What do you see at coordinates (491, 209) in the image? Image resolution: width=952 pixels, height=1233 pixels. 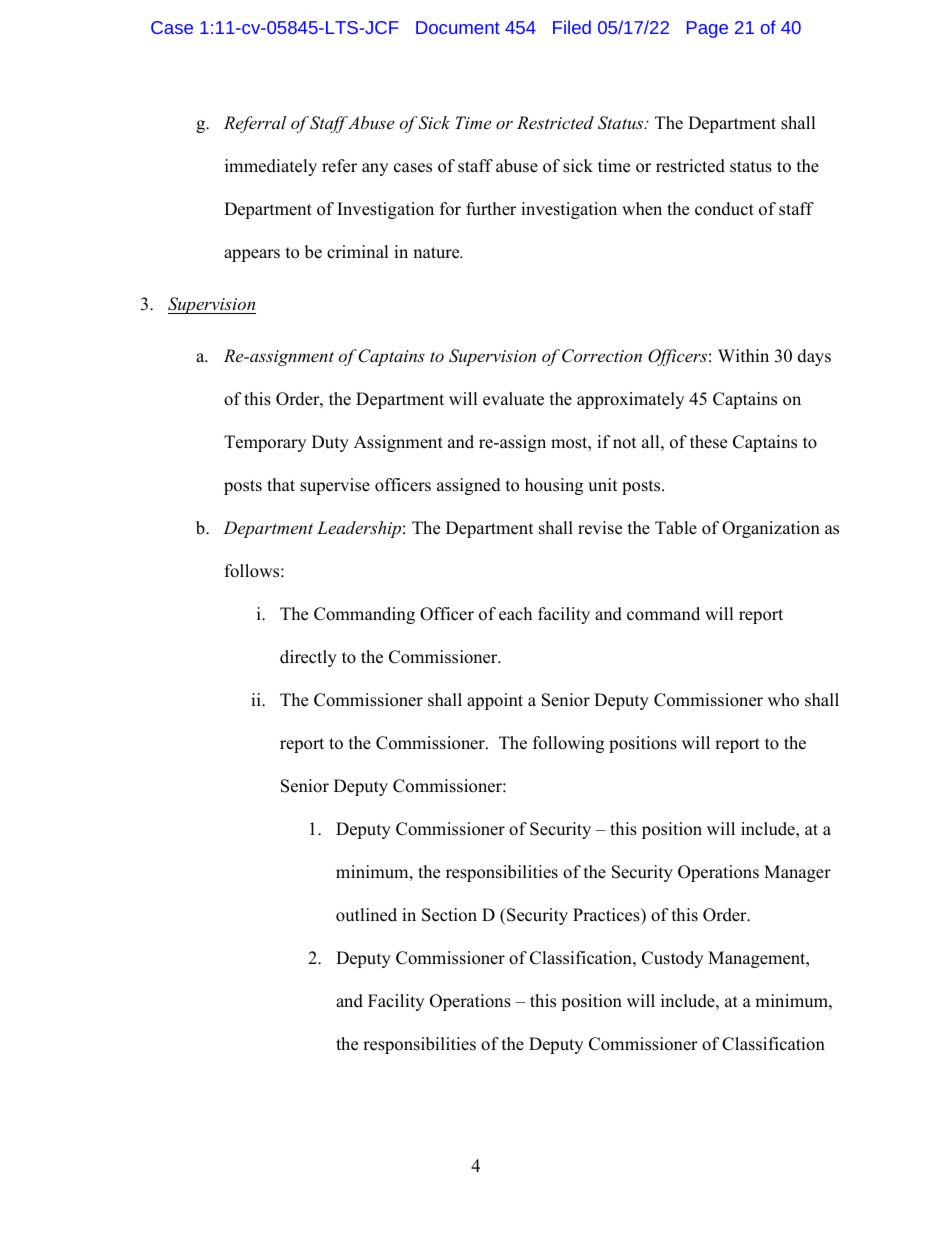 I see `further` at bounding box center [491, 209].
